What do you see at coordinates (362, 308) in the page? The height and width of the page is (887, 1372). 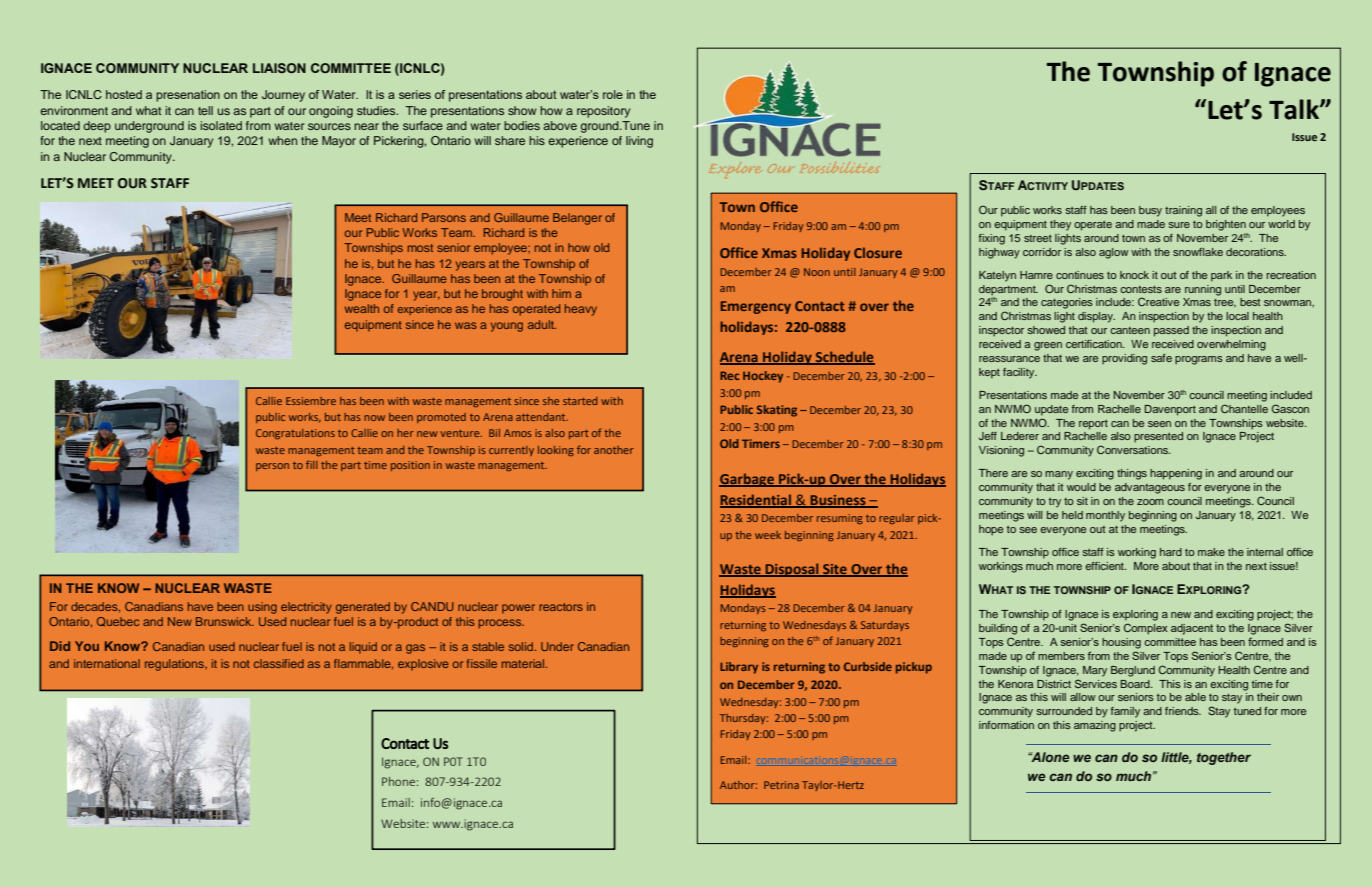 I see `wealth` at bounding box center [362, 308].
